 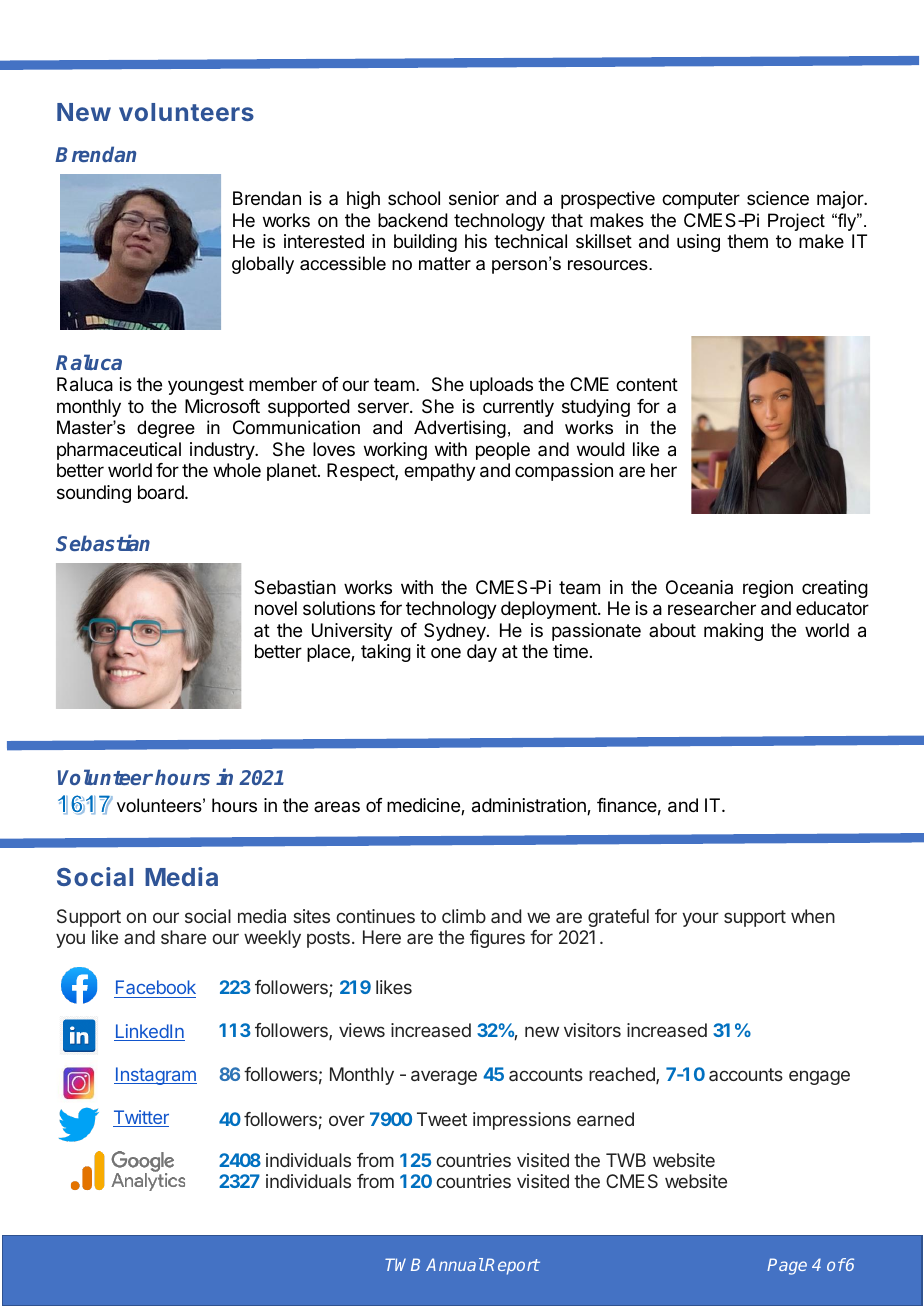 What do you see at coordinates (476, 241) in the screenshot?
I see `his` at bounding box center [476, 241].
